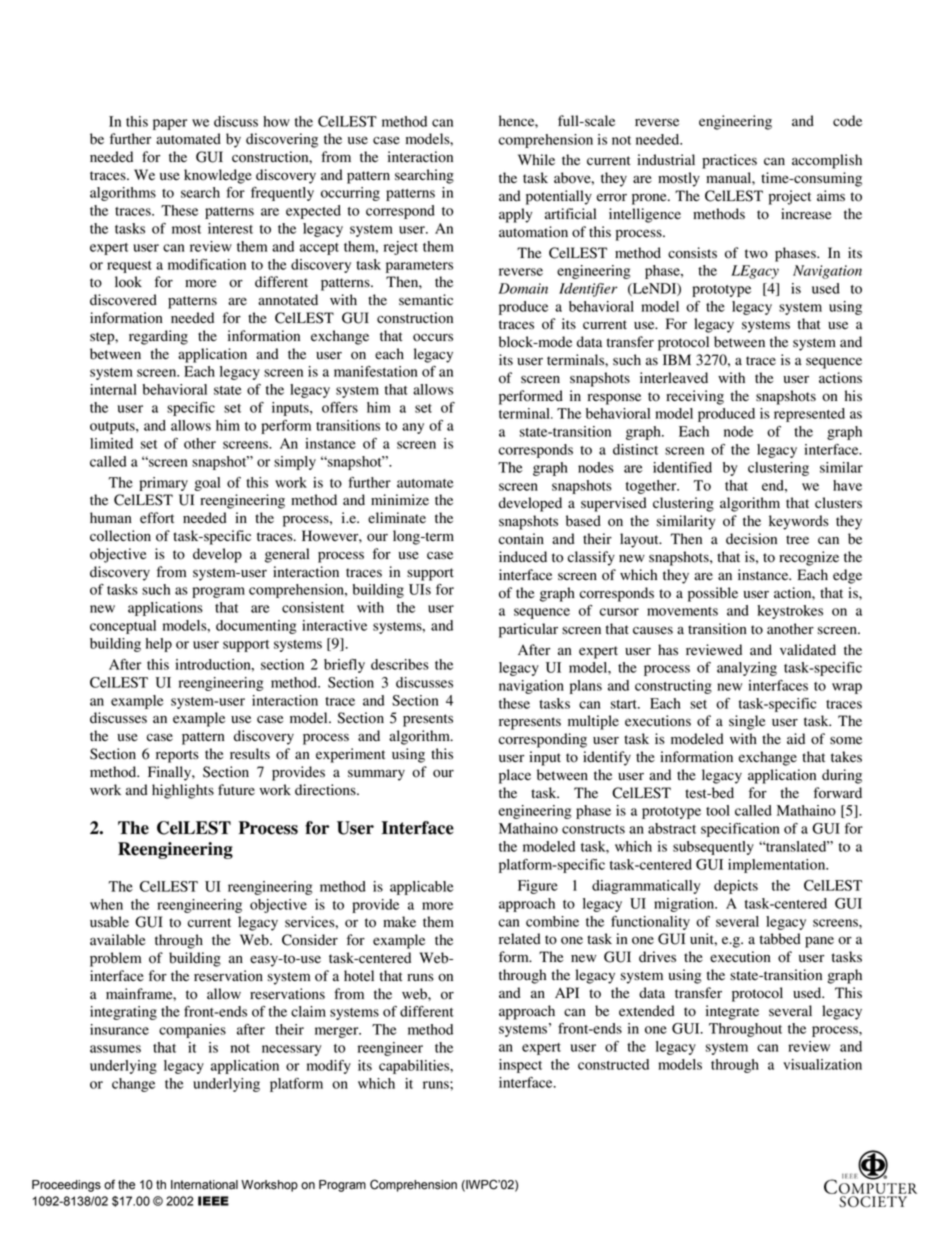 This screenshot has width=952, height=1233. What do you see at coordinates (204, 1185) in the screenshot?
I see `International` at bounding box center [204, 1185].
